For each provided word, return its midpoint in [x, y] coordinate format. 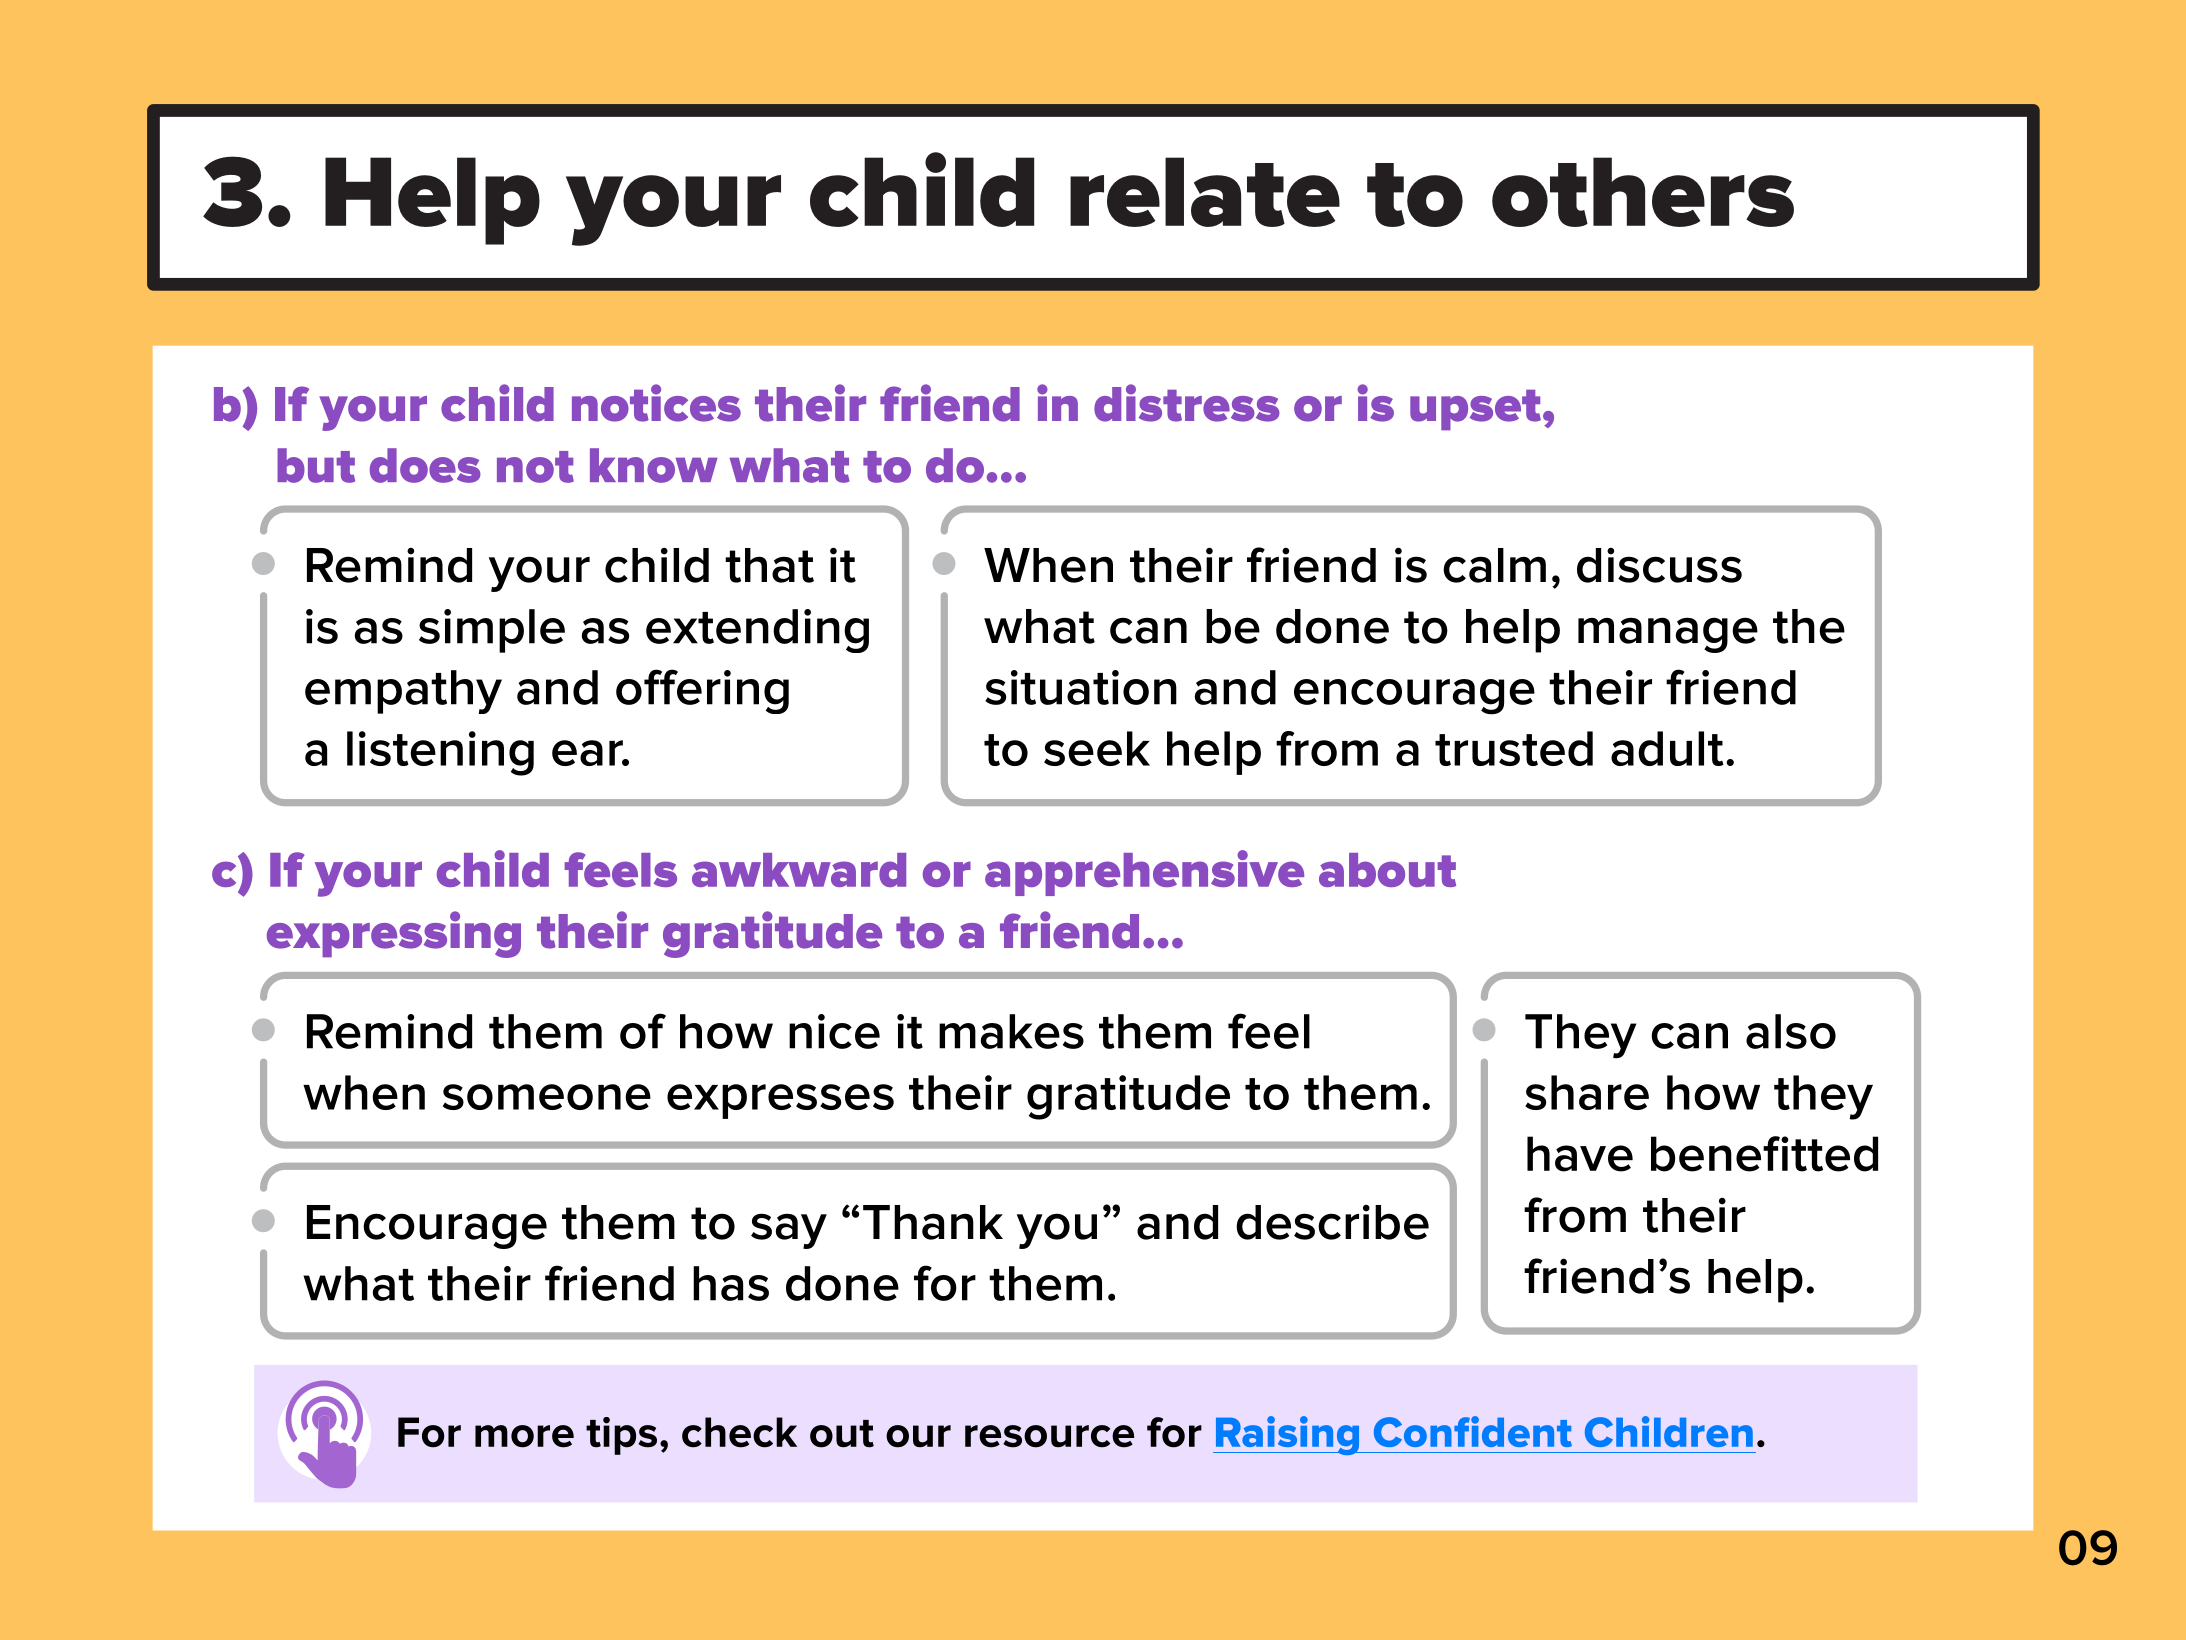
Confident [1473, 1431]
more [524, 1436]
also [1791, 1031]
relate [1205, 192]
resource [1049, 1436]
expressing [394, 934]
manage [1668, 635]
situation [1081, 687]
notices [656, 403]
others [1643, 192]
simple [492, 631]
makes [1011, 1031]
